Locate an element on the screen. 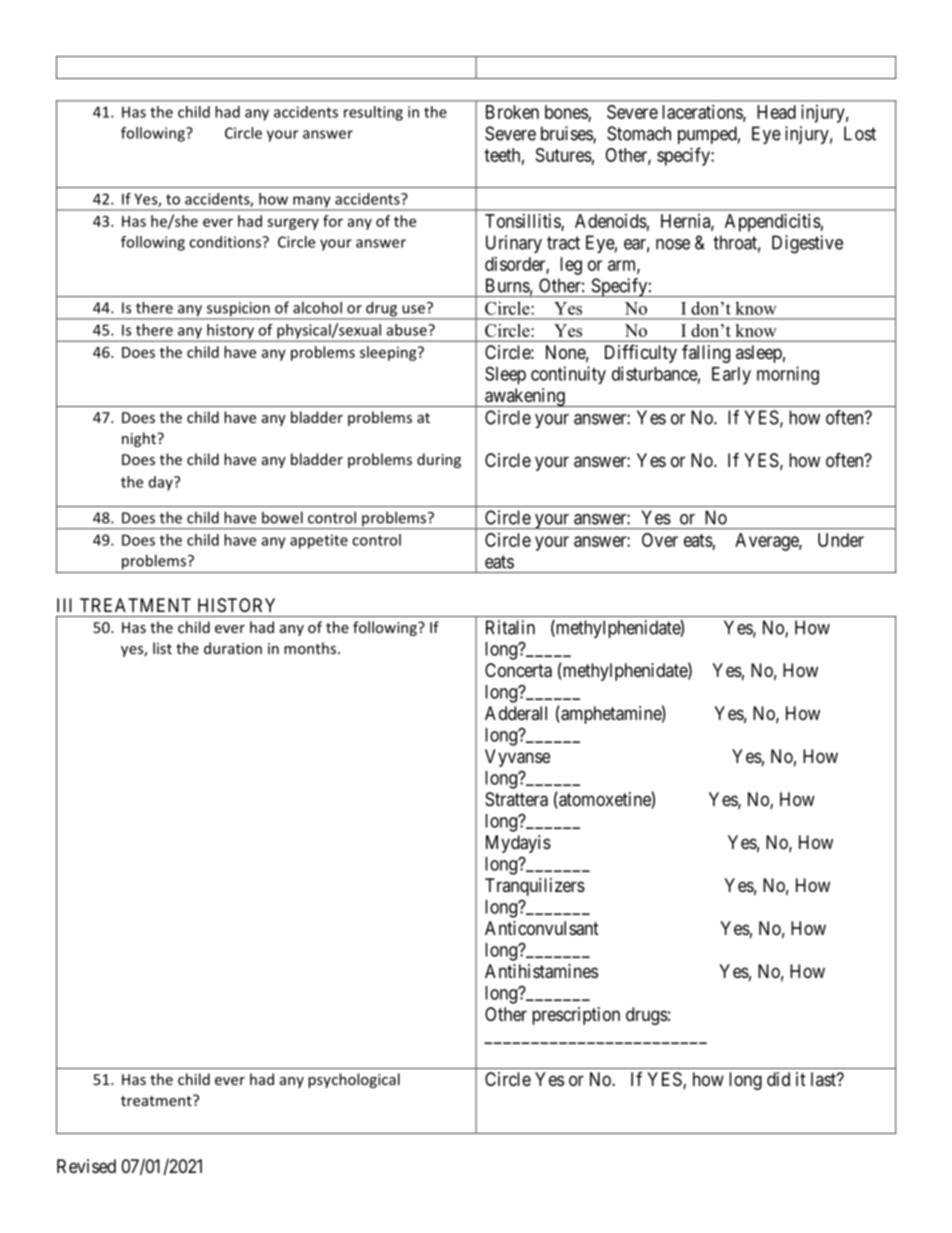 Image resolution: width=952 pixels, height=1233 pixels. Revised is located at coordinates (86, 1166).
